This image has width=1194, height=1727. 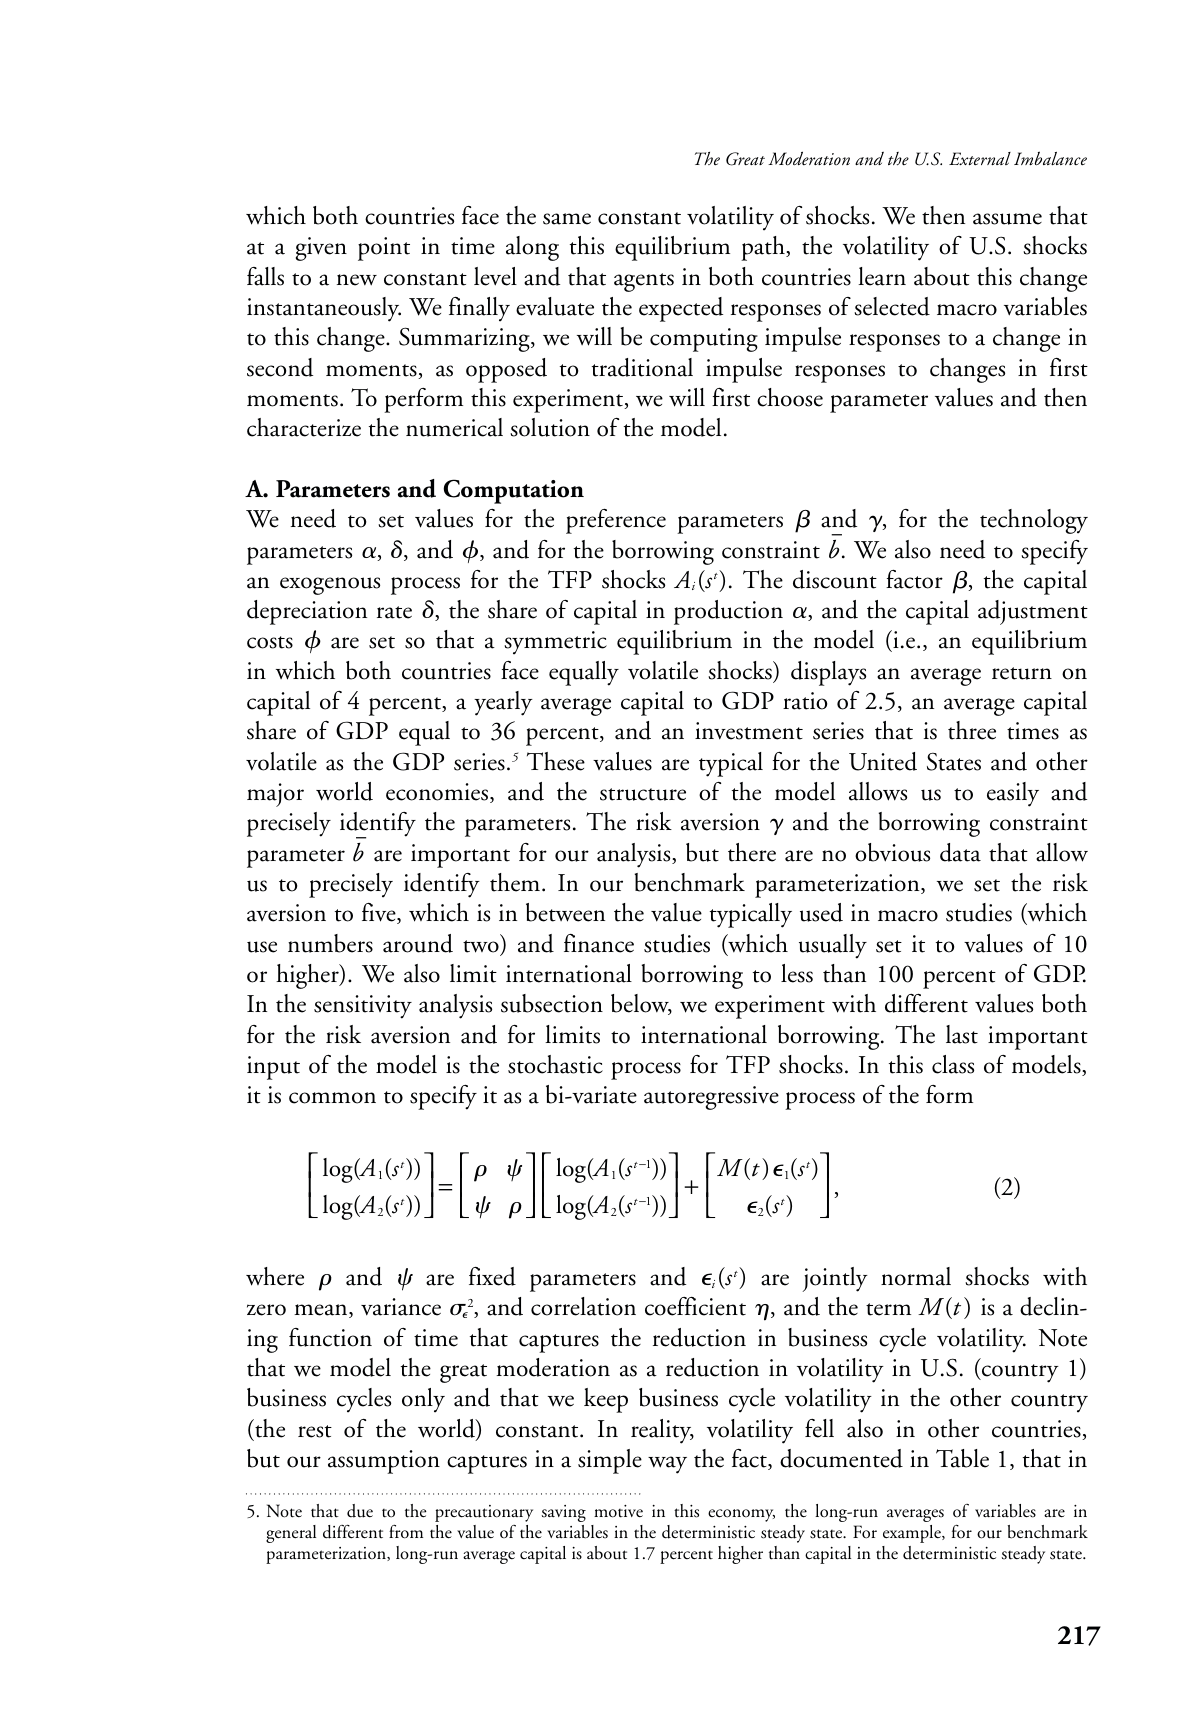 What do you see at coordinates (616, 521) in the image?
I see `preference` at bounding box center [616, 521].
